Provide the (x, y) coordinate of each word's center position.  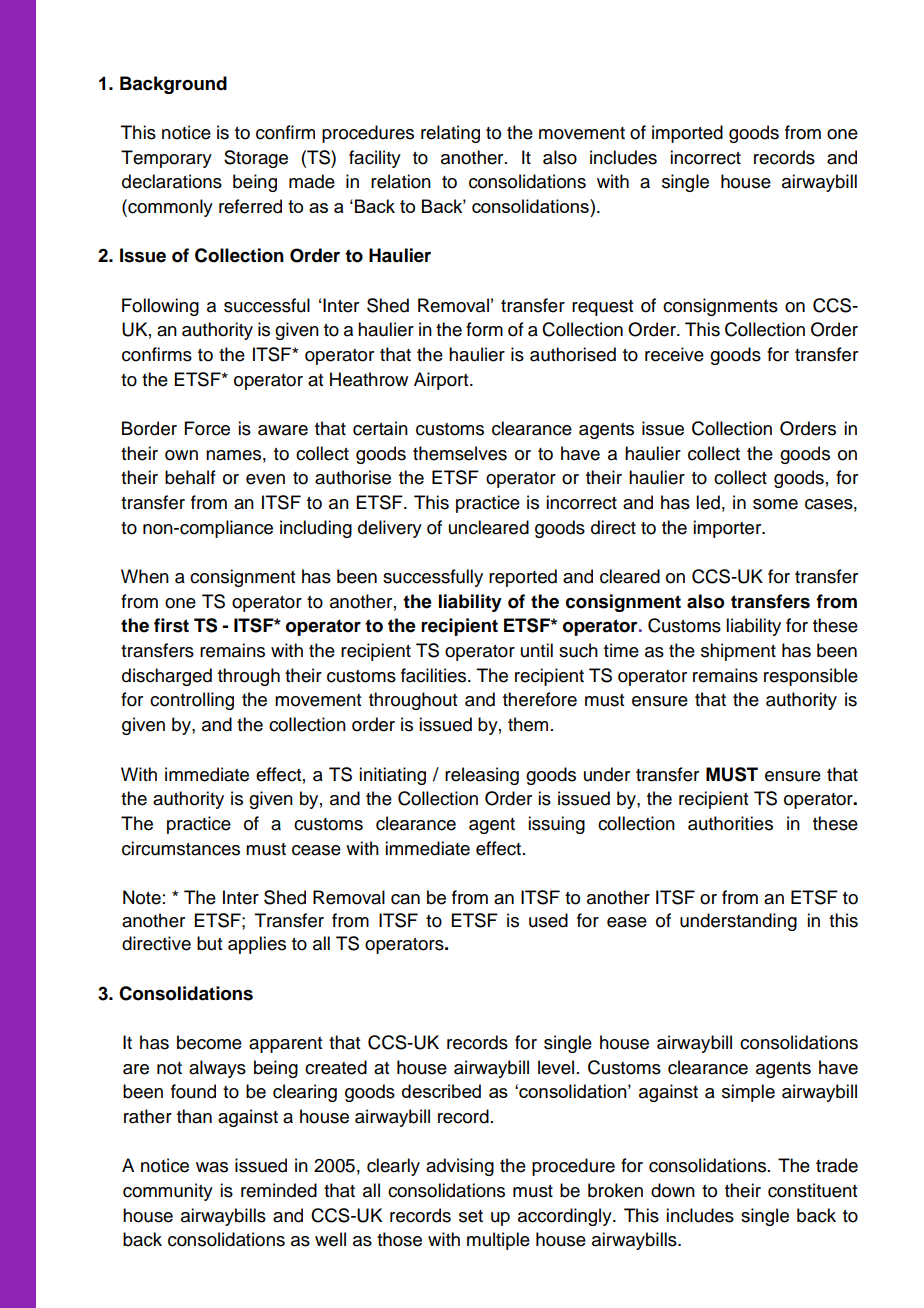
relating (450, 134)
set (471, 1216)
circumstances (181, 848)
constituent (812, 1190)
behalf (190, 477)
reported (523, 578)
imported (687, 134)
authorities (730, 823)
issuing (556, 825)
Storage (256, 159)
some (775, 504)
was (212, 1167)
